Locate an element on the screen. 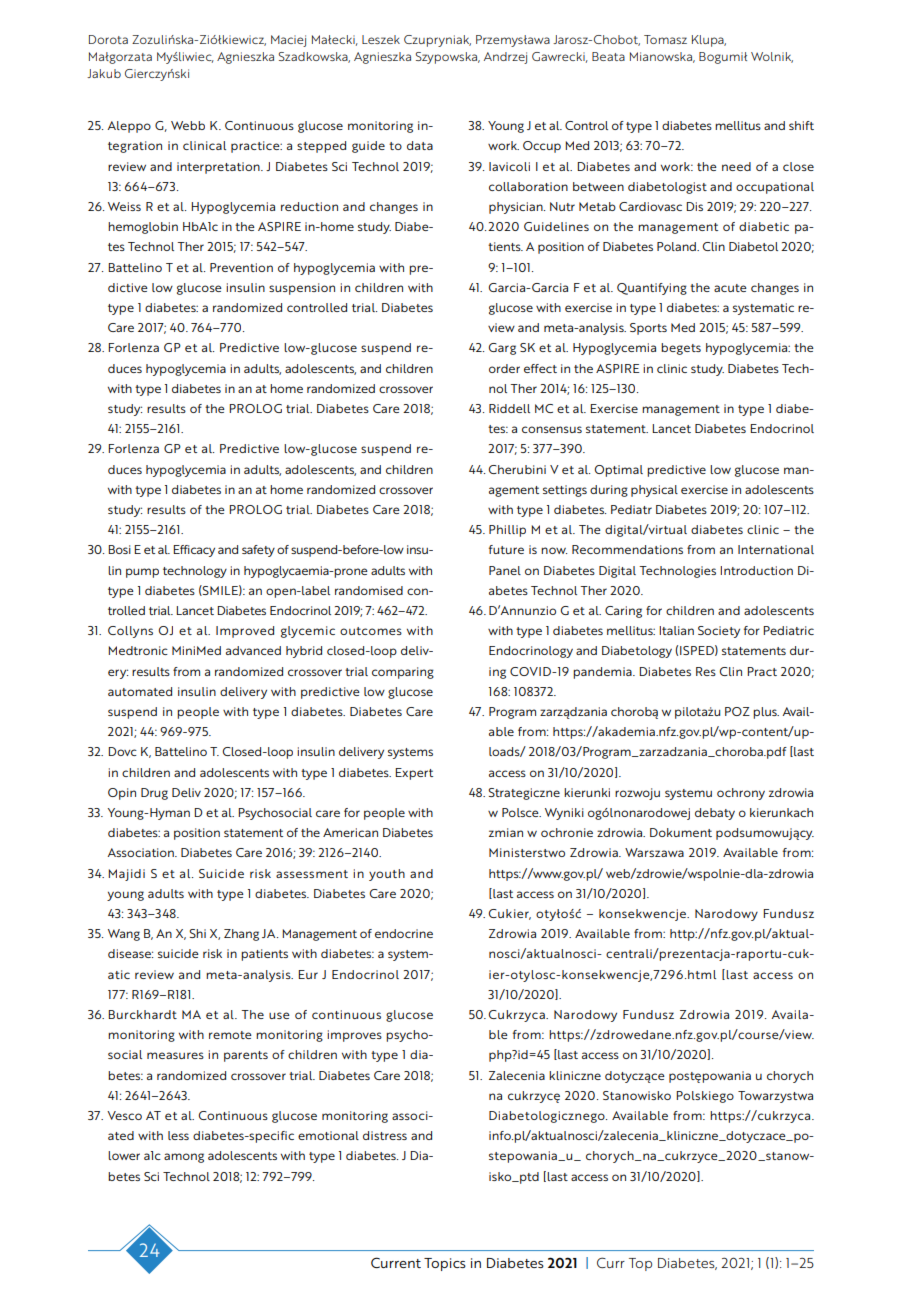 The height and width of the screenshot is (1308, 924). comparing is located at coordinates (403, 673).
